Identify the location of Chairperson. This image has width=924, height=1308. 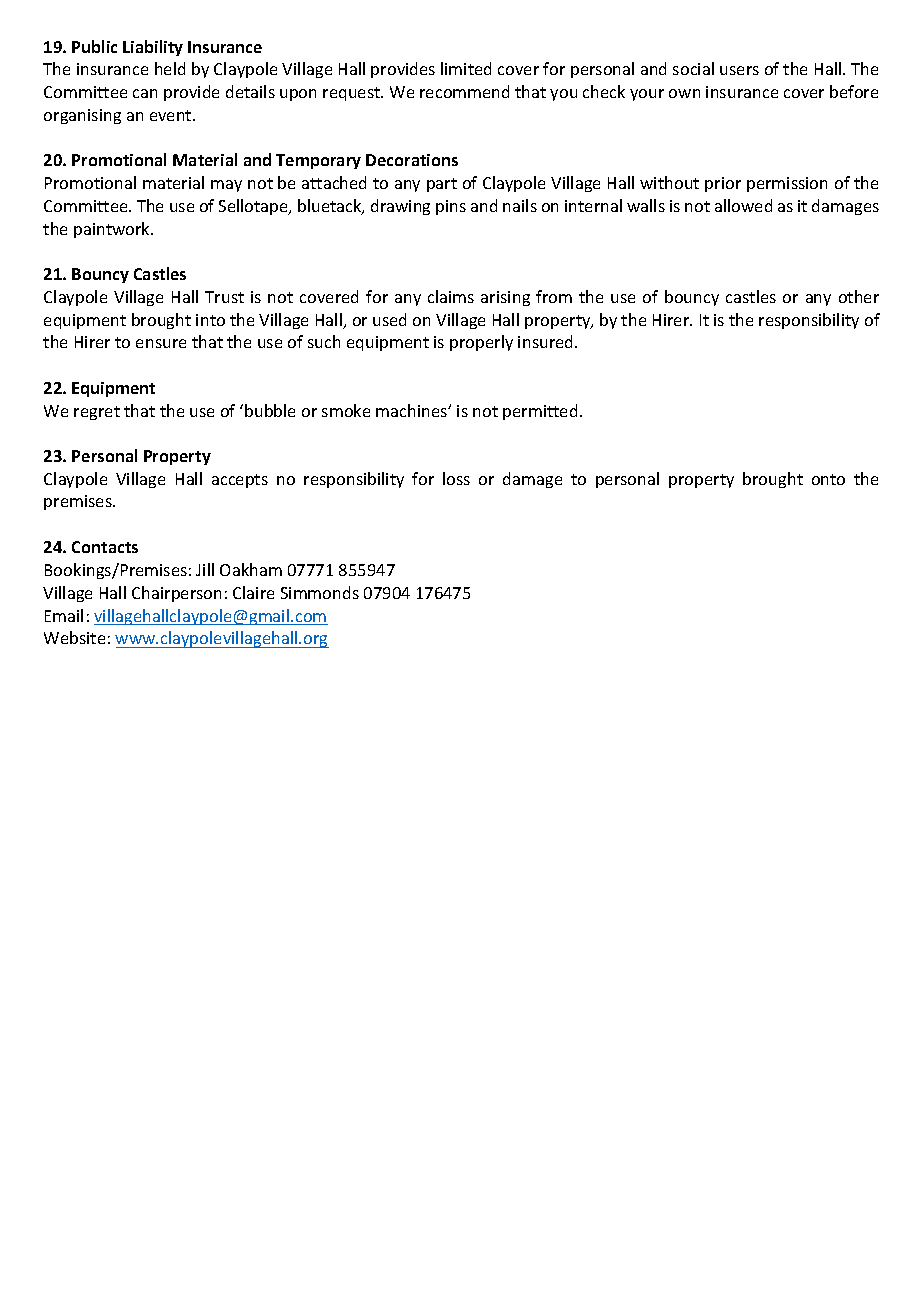
(176, 594).
